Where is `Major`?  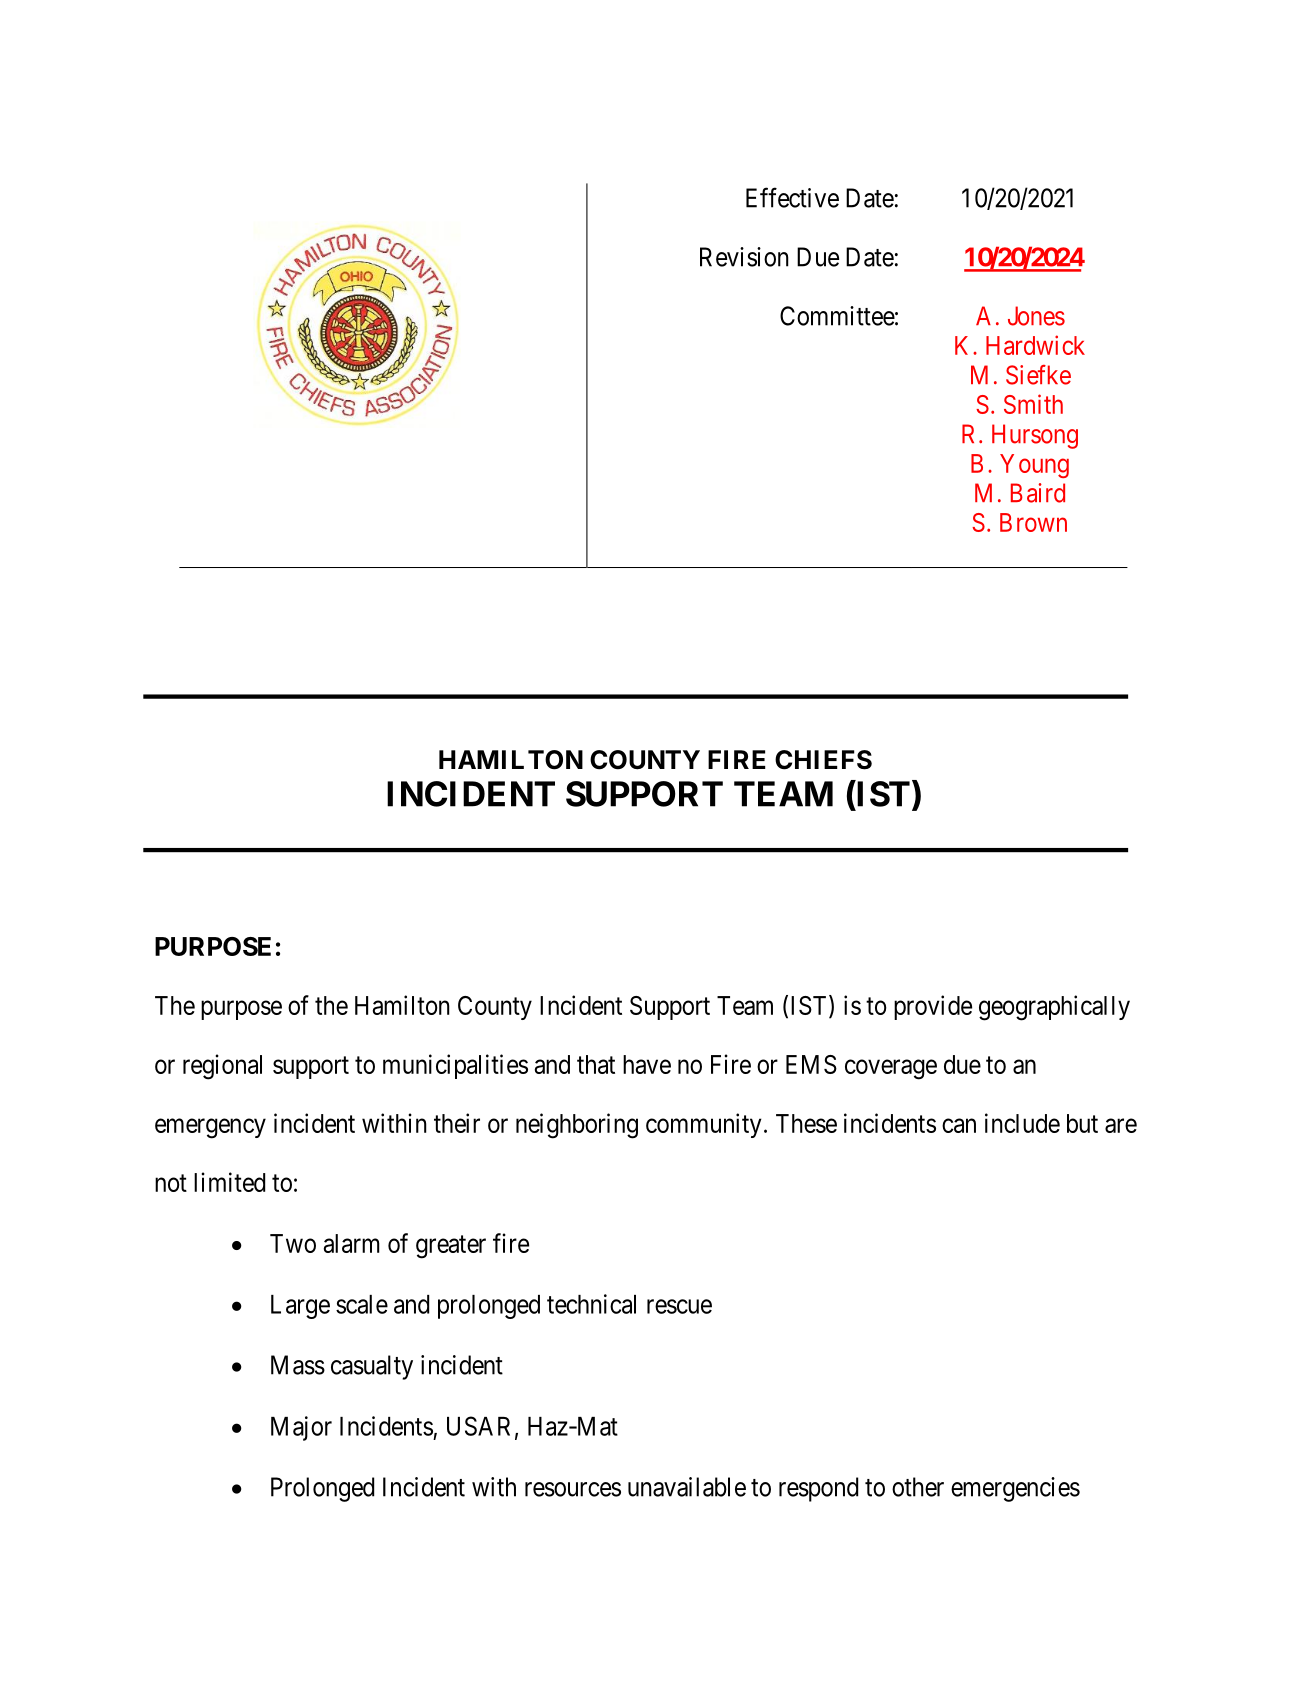
Major is located at coordinates (301, 1428).
